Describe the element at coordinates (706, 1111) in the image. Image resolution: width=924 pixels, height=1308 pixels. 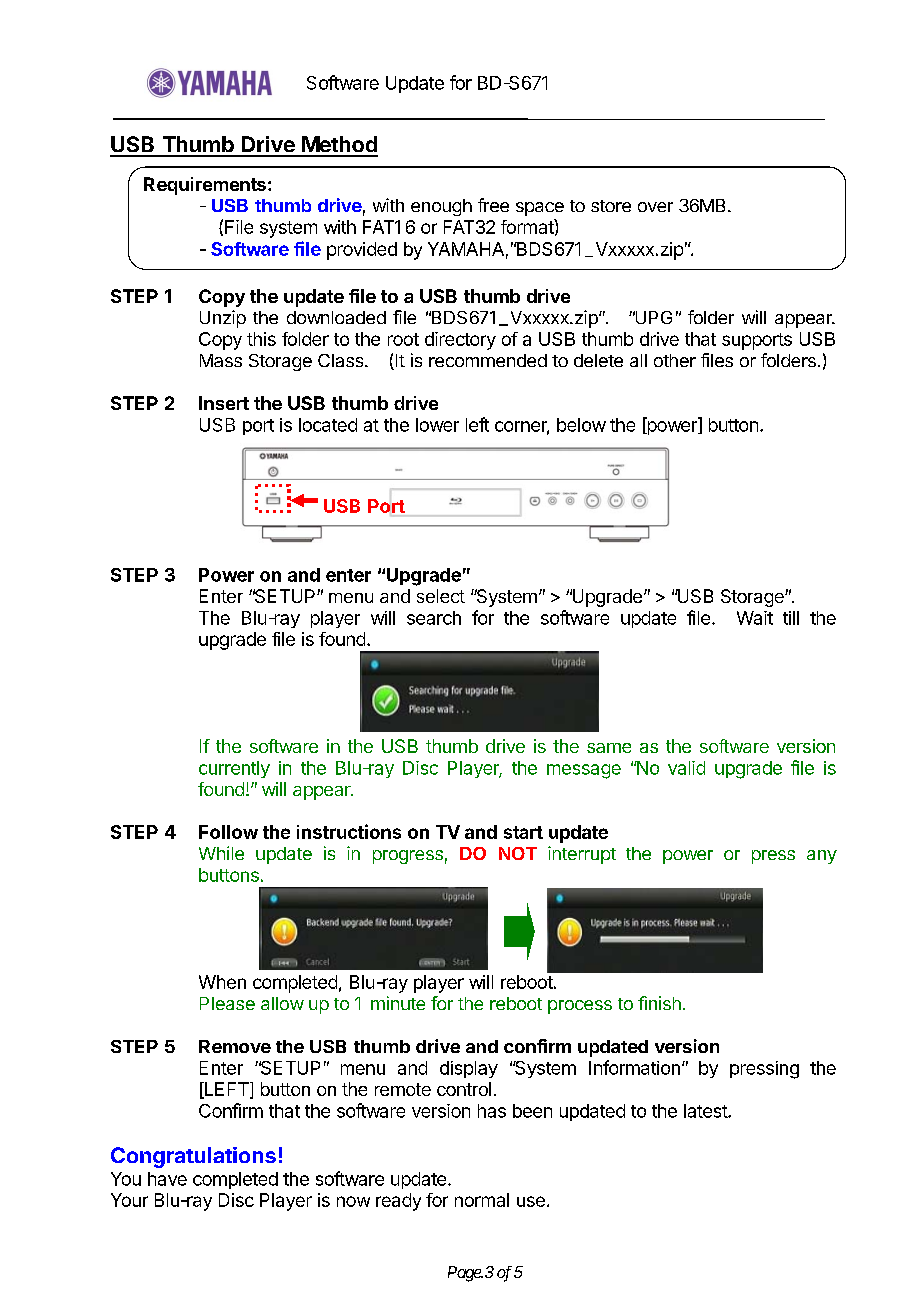
I see `latest` at that location.
